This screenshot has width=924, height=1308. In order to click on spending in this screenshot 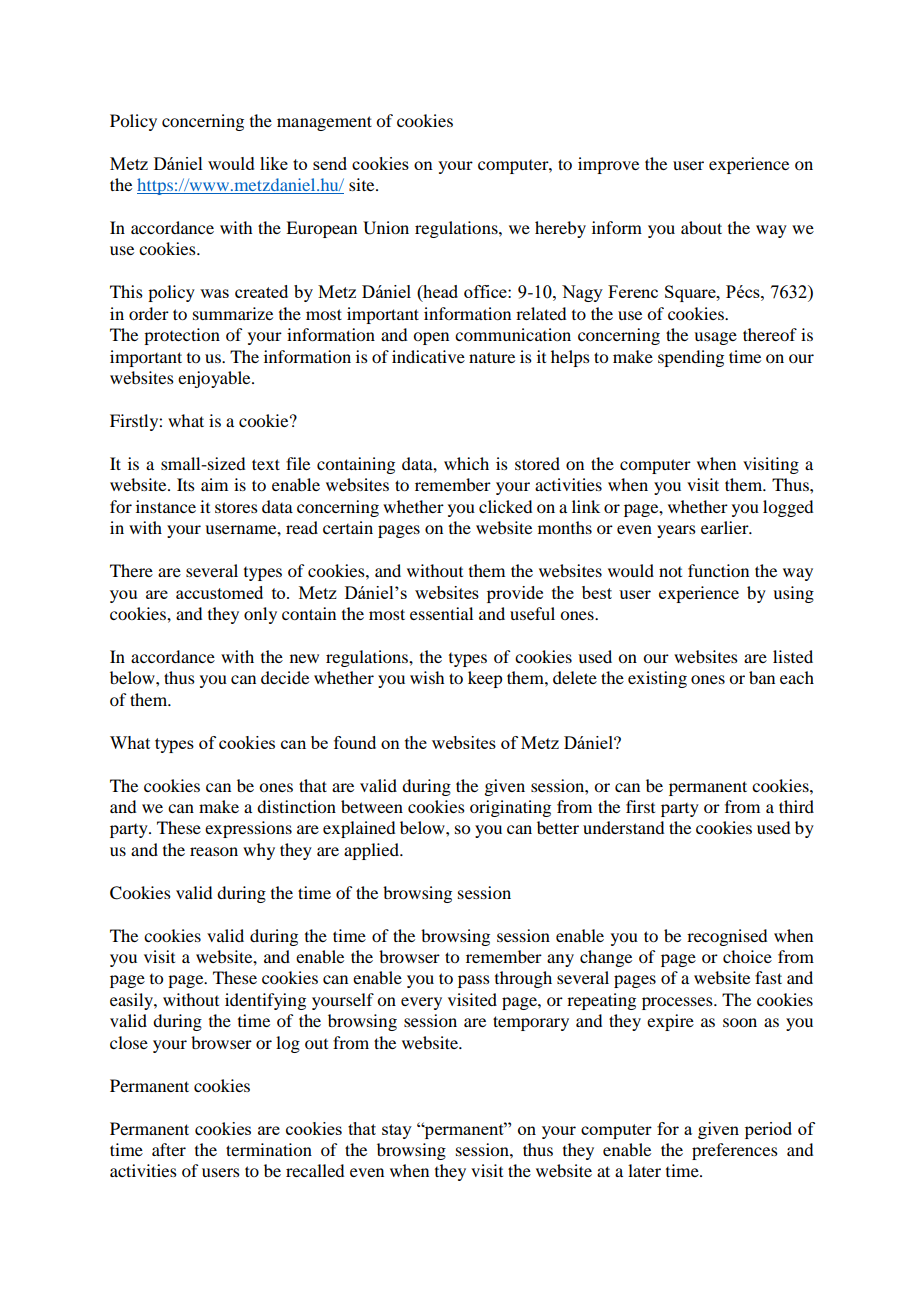, I will do `click(691, 358)`.
